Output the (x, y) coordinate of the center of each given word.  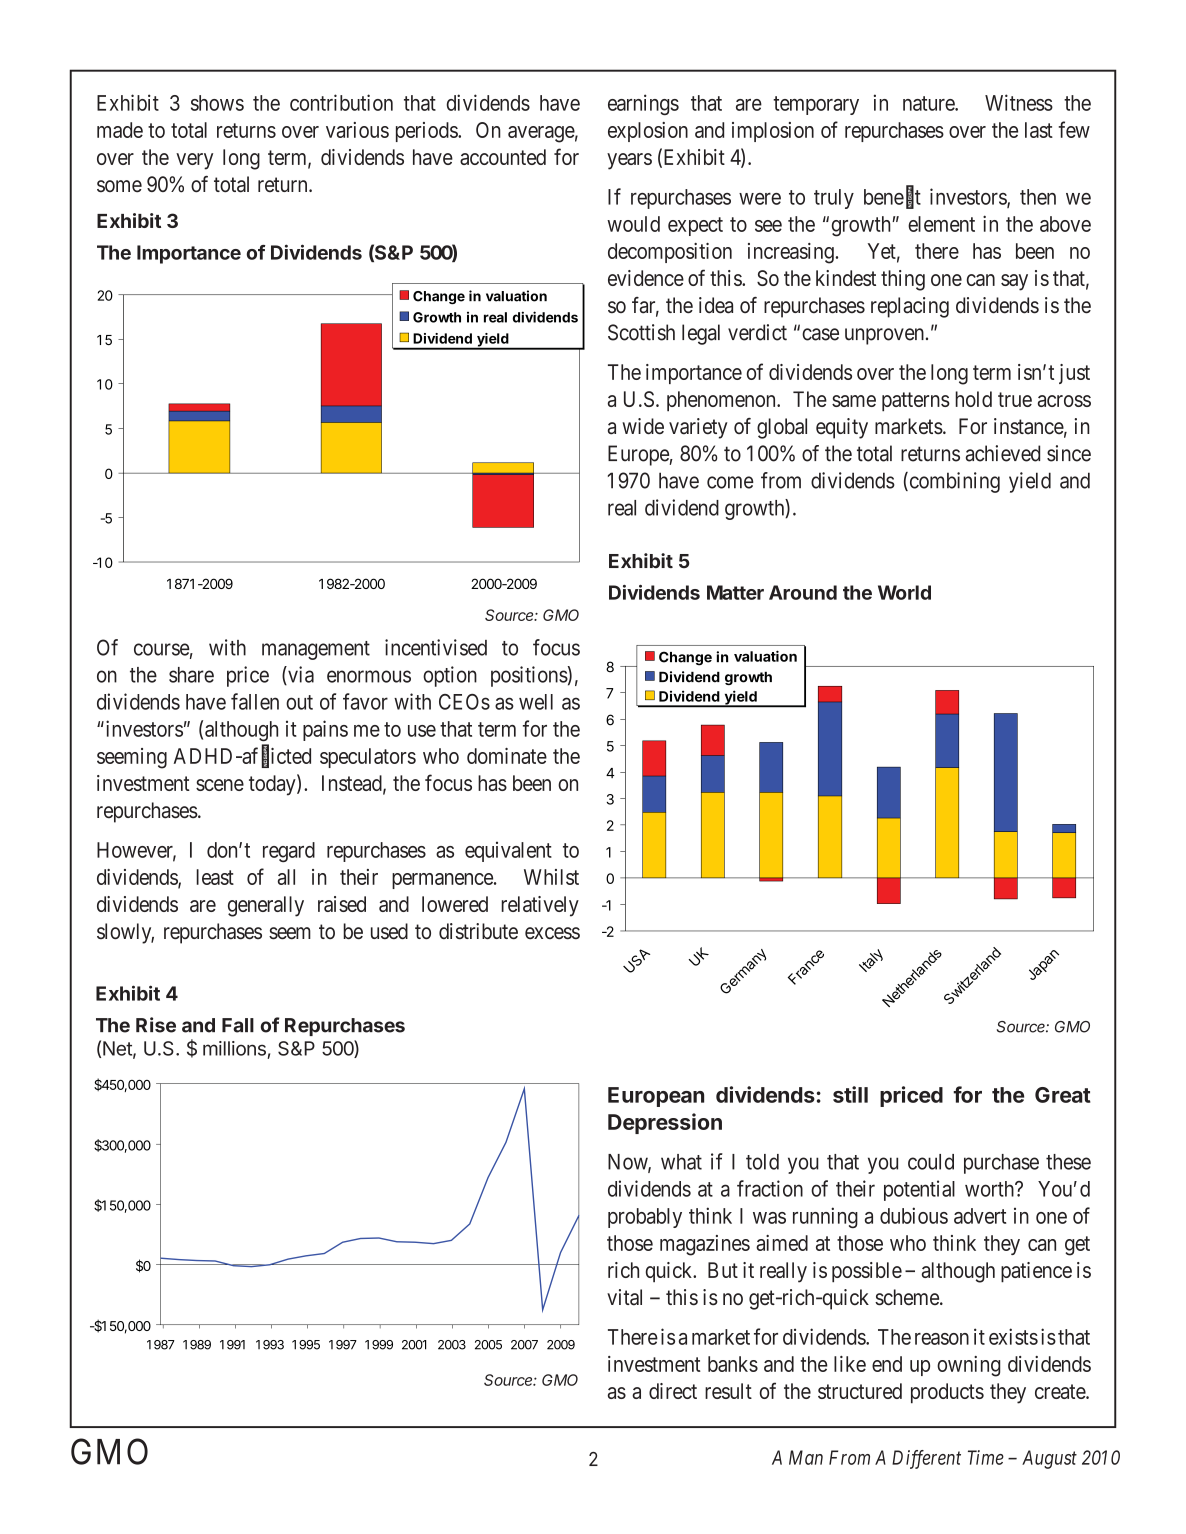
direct (673, 1391)
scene (220, 785)
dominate (507, 756)
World (904, 592)
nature (929, 103)
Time (986, 1457)
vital (624, 1297)
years (629, 161)
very (194, 161)
